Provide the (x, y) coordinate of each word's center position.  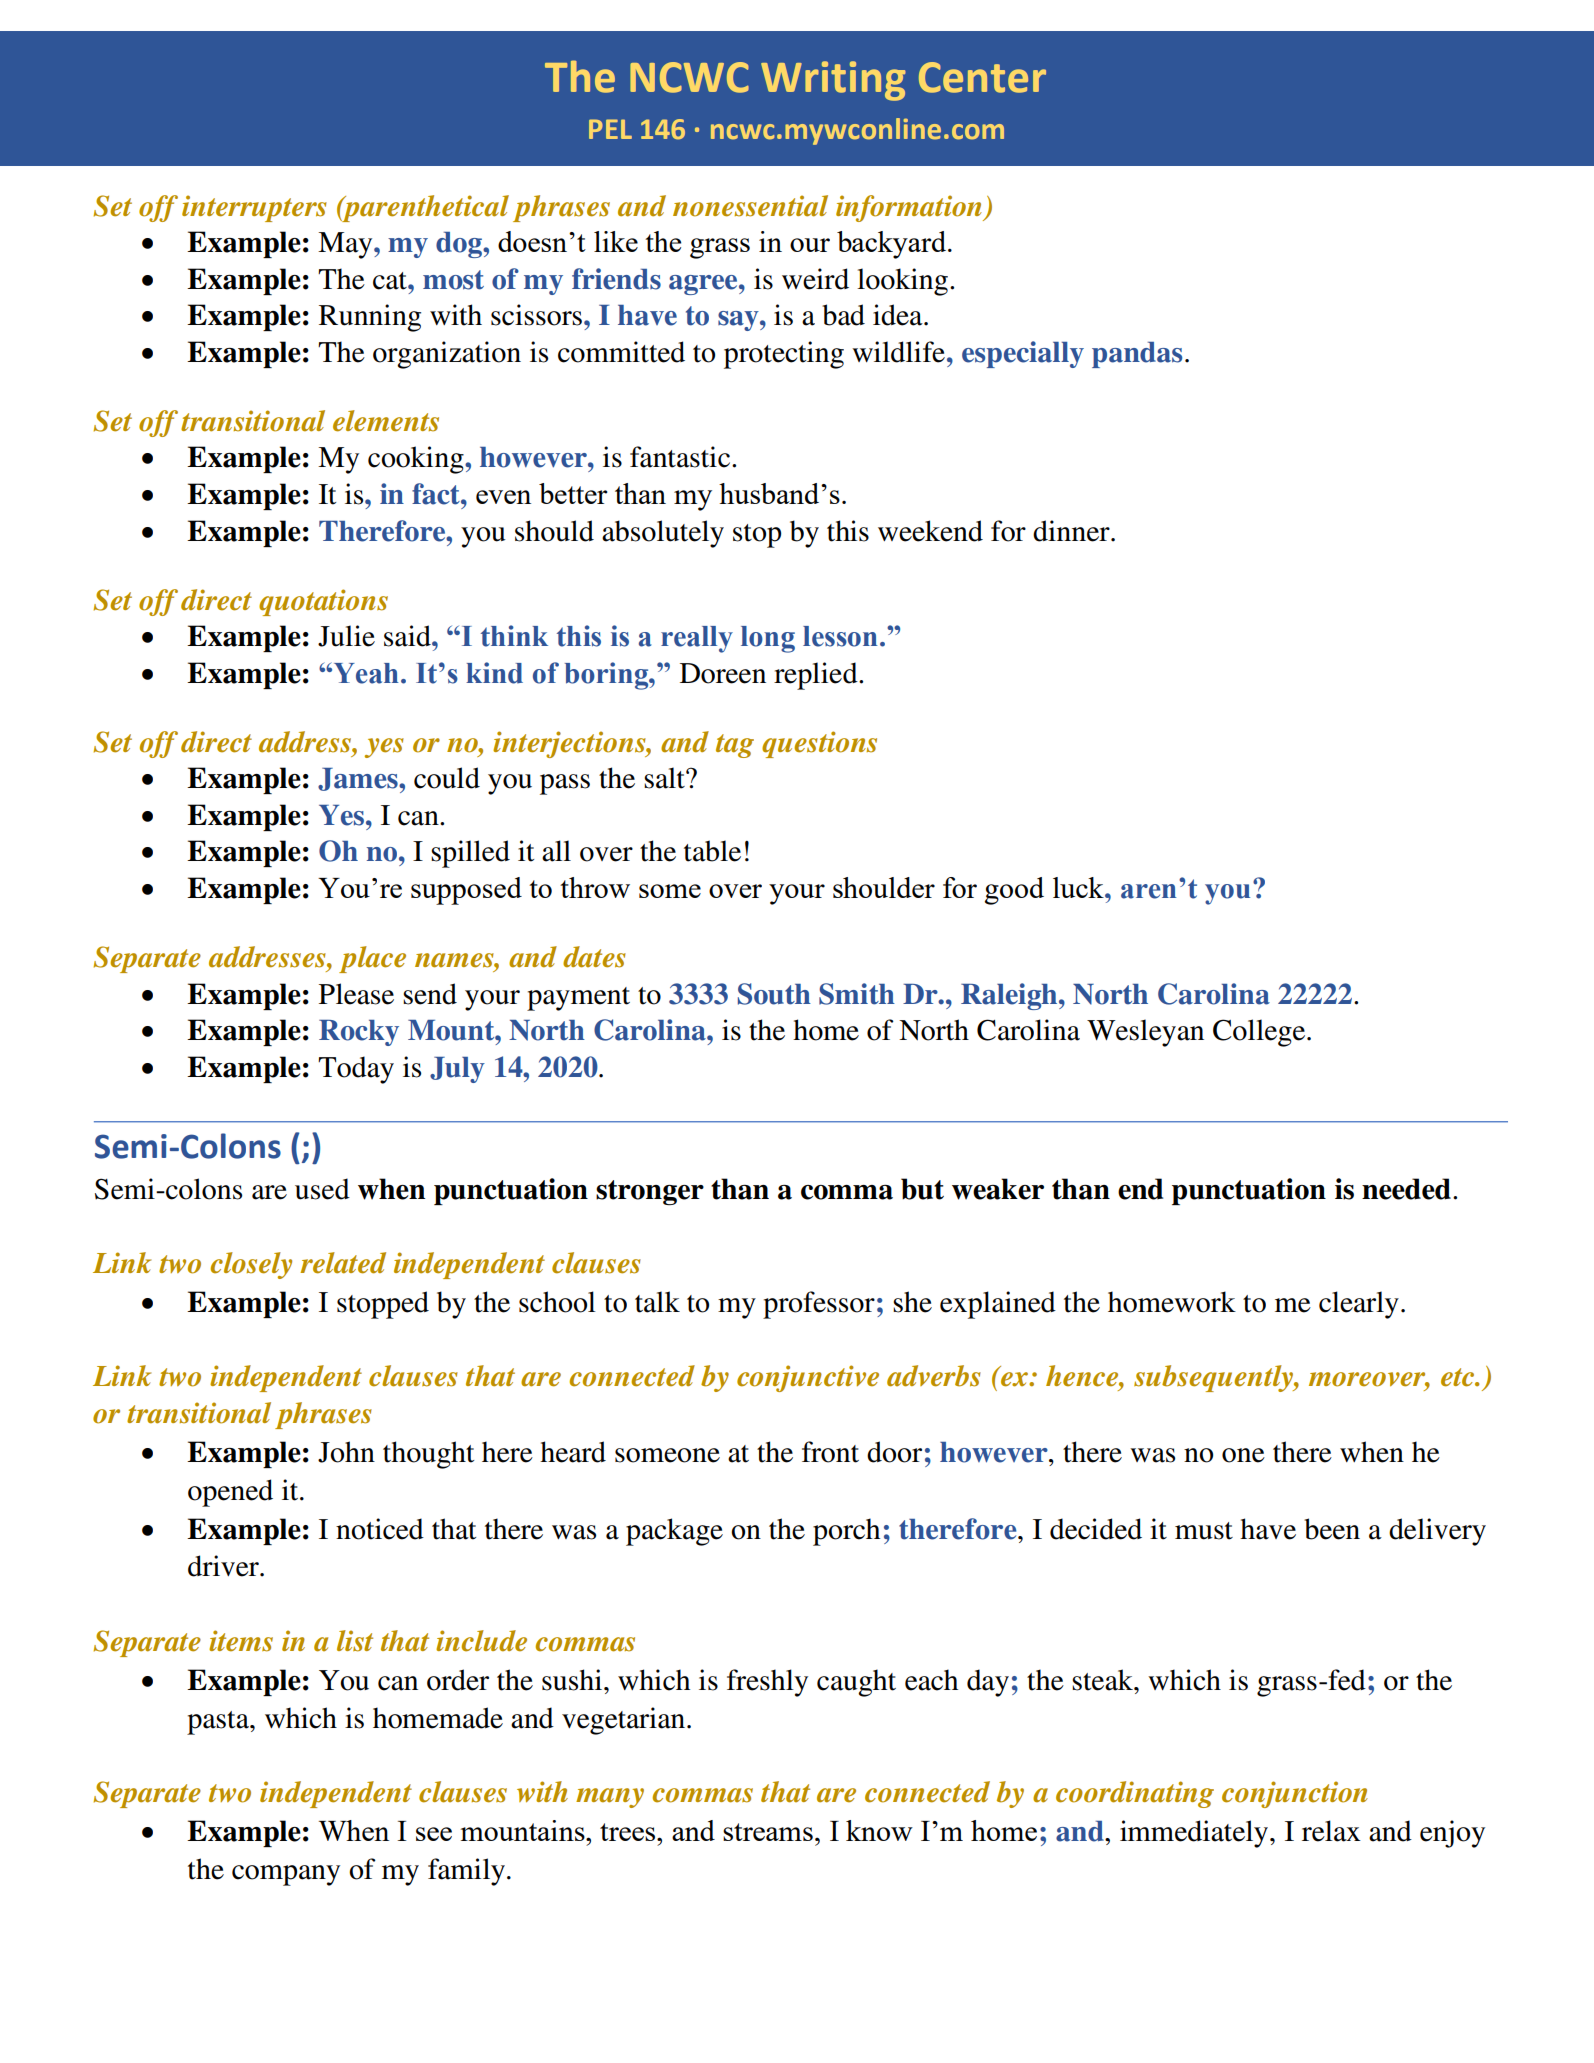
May (346, 245)
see (434, 1834)
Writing (833, 81)
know (879, 1830)
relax (1331, 1831)
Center (982, 77)
